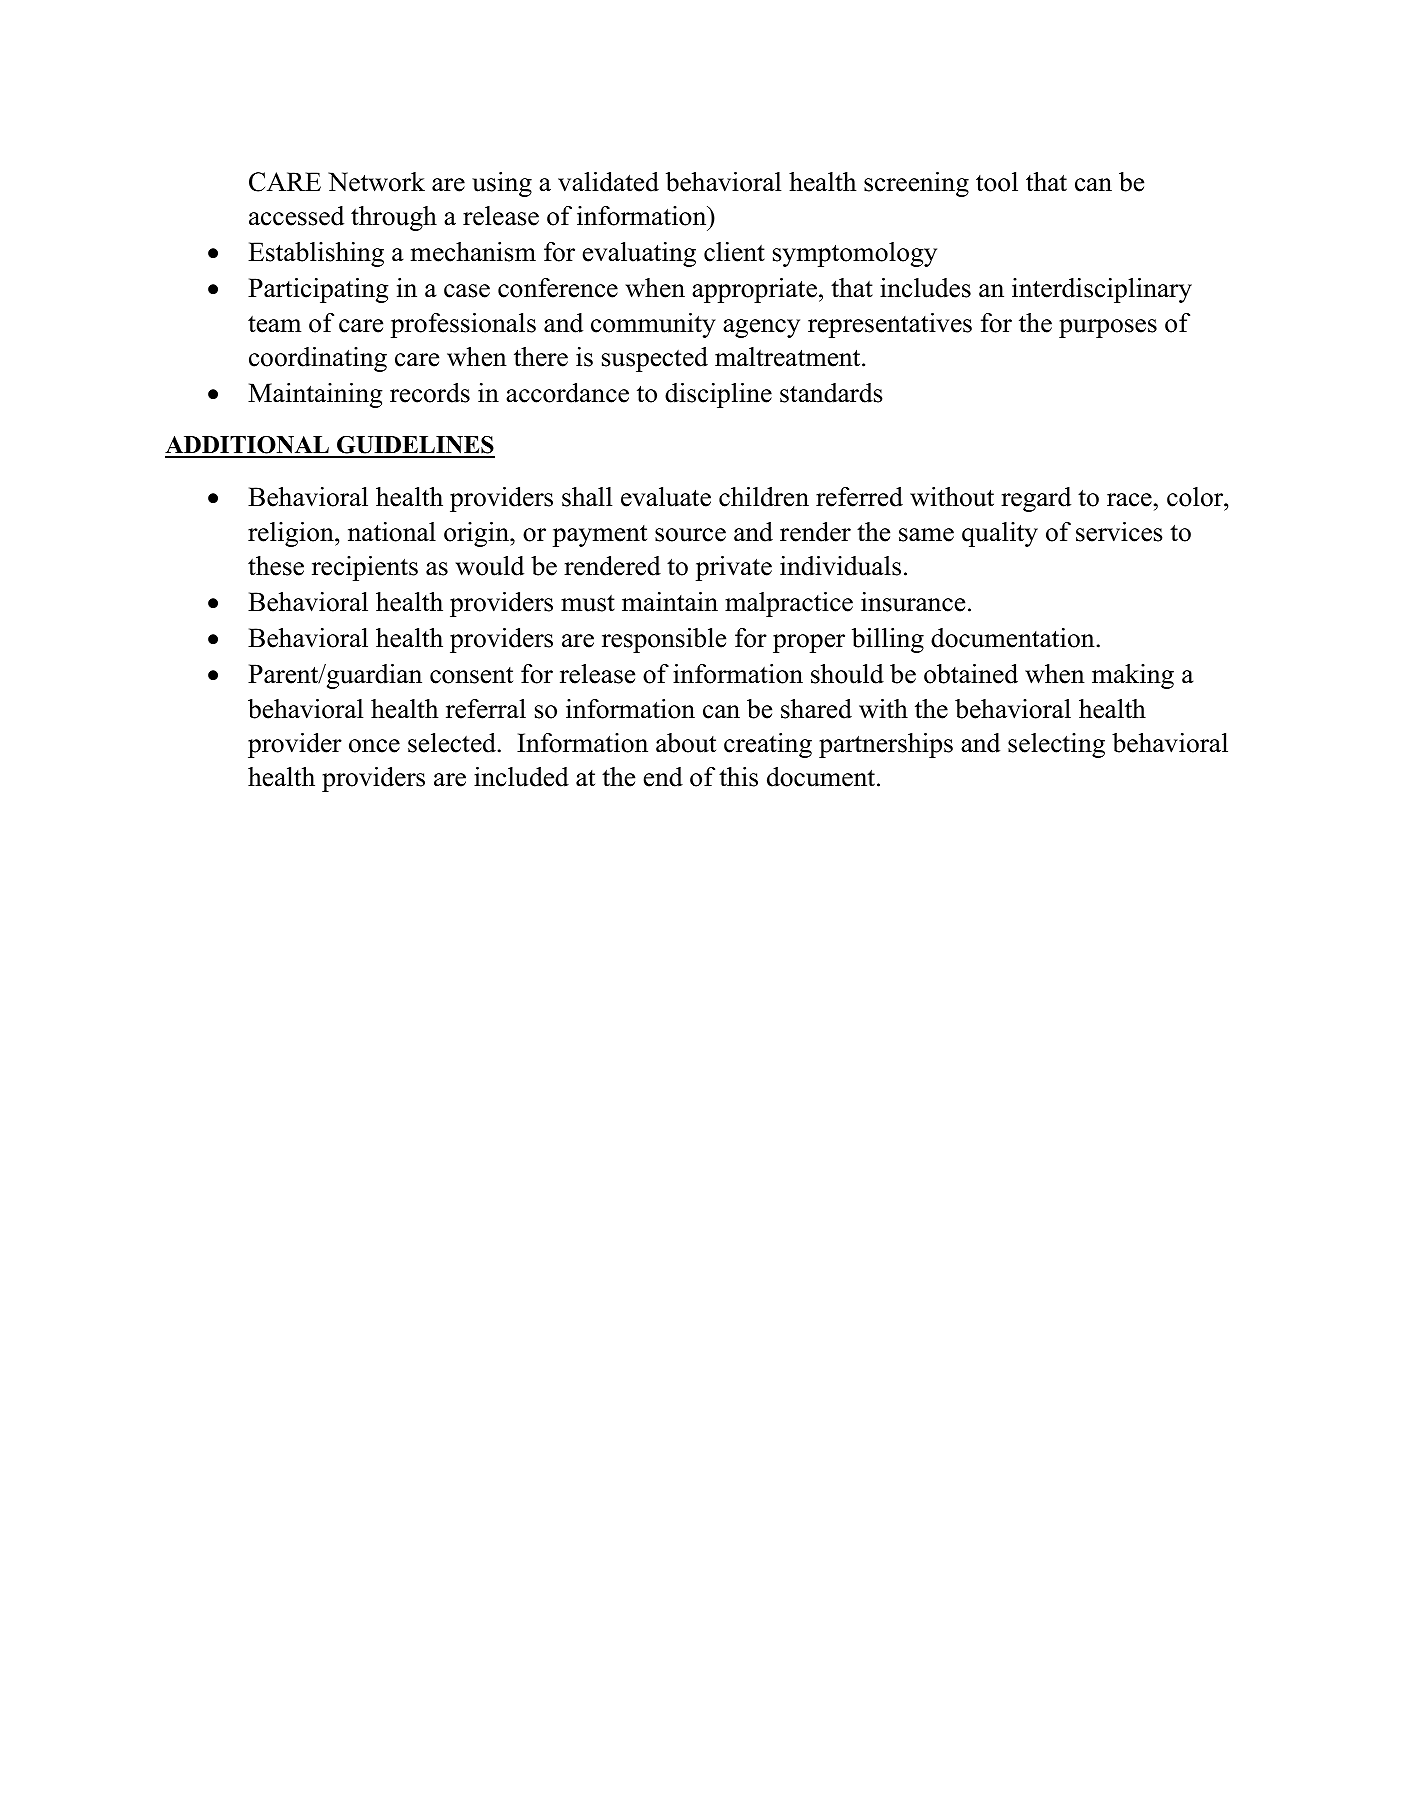  I want to click on evaluate, so click(666, 497).
